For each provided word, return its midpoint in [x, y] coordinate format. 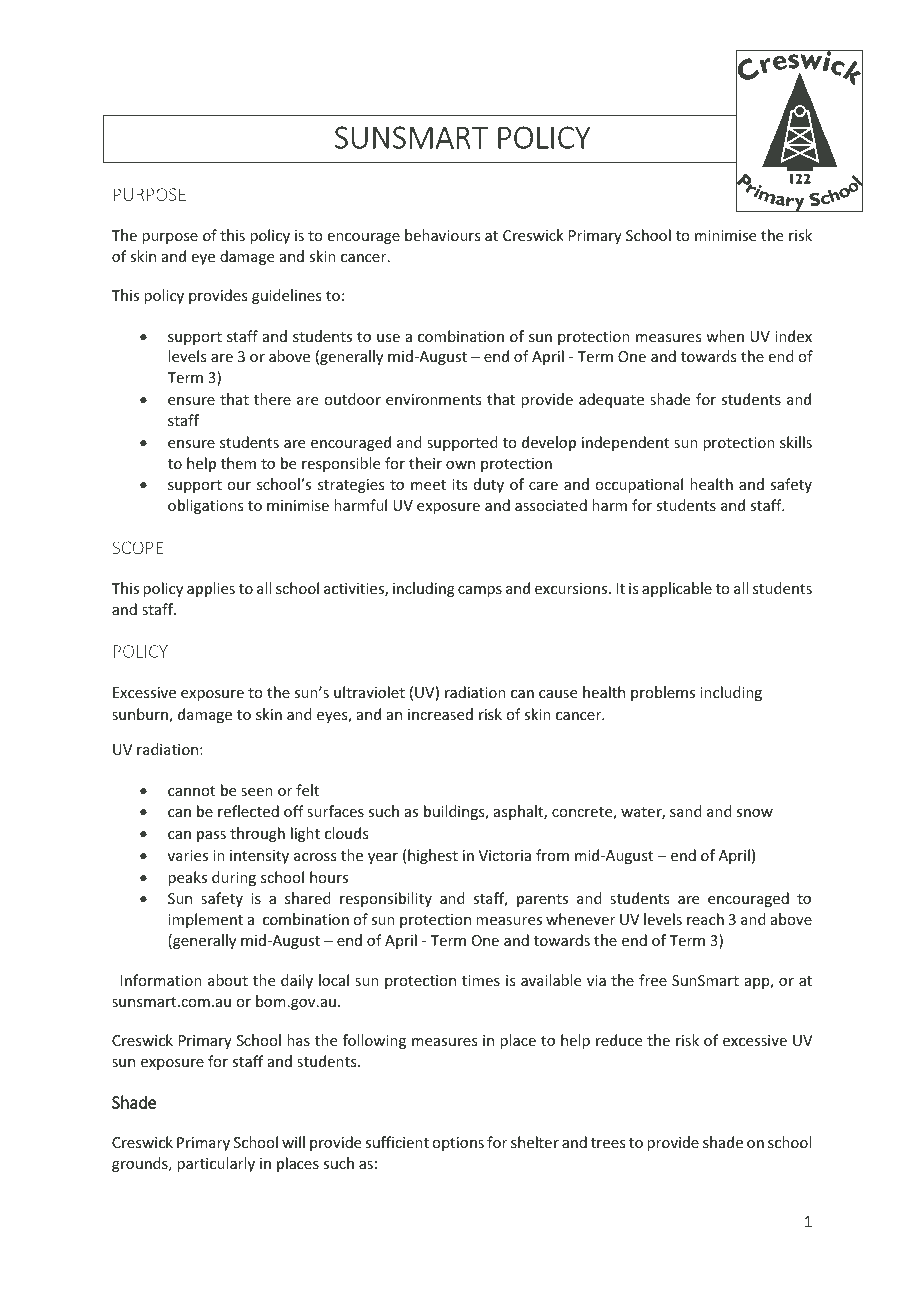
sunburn [141, 715]
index [793, 336]
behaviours [442, 235]
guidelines [286, 296]
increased [440, 714]
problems [663, 693]
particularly [216, 1164]
